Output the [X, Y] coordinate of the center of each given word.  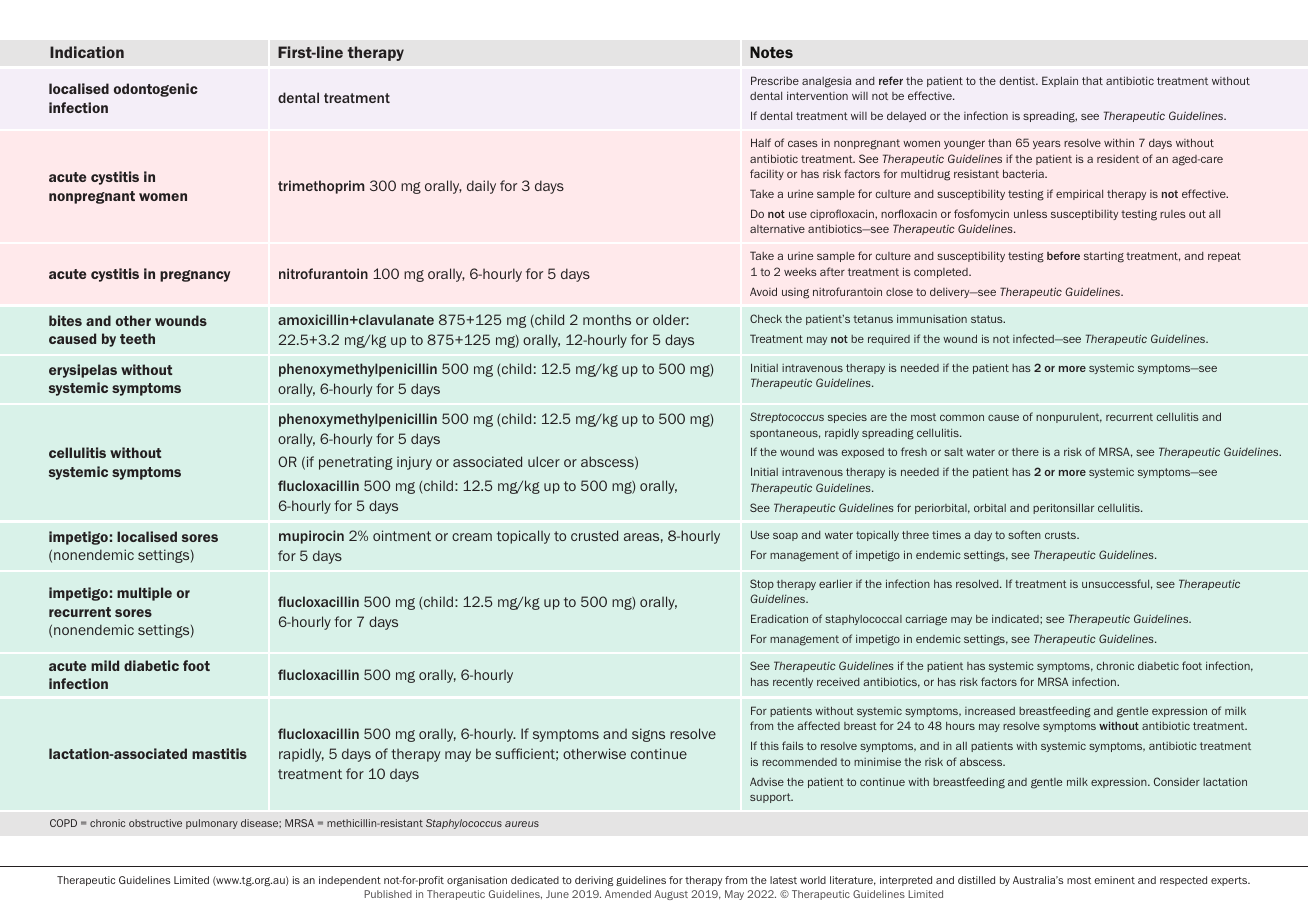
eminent [1114, 880]
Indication [87, 52]
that [1092, 81]
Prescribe [775, 80]
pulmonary [212, 824]
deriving [594, 881]
